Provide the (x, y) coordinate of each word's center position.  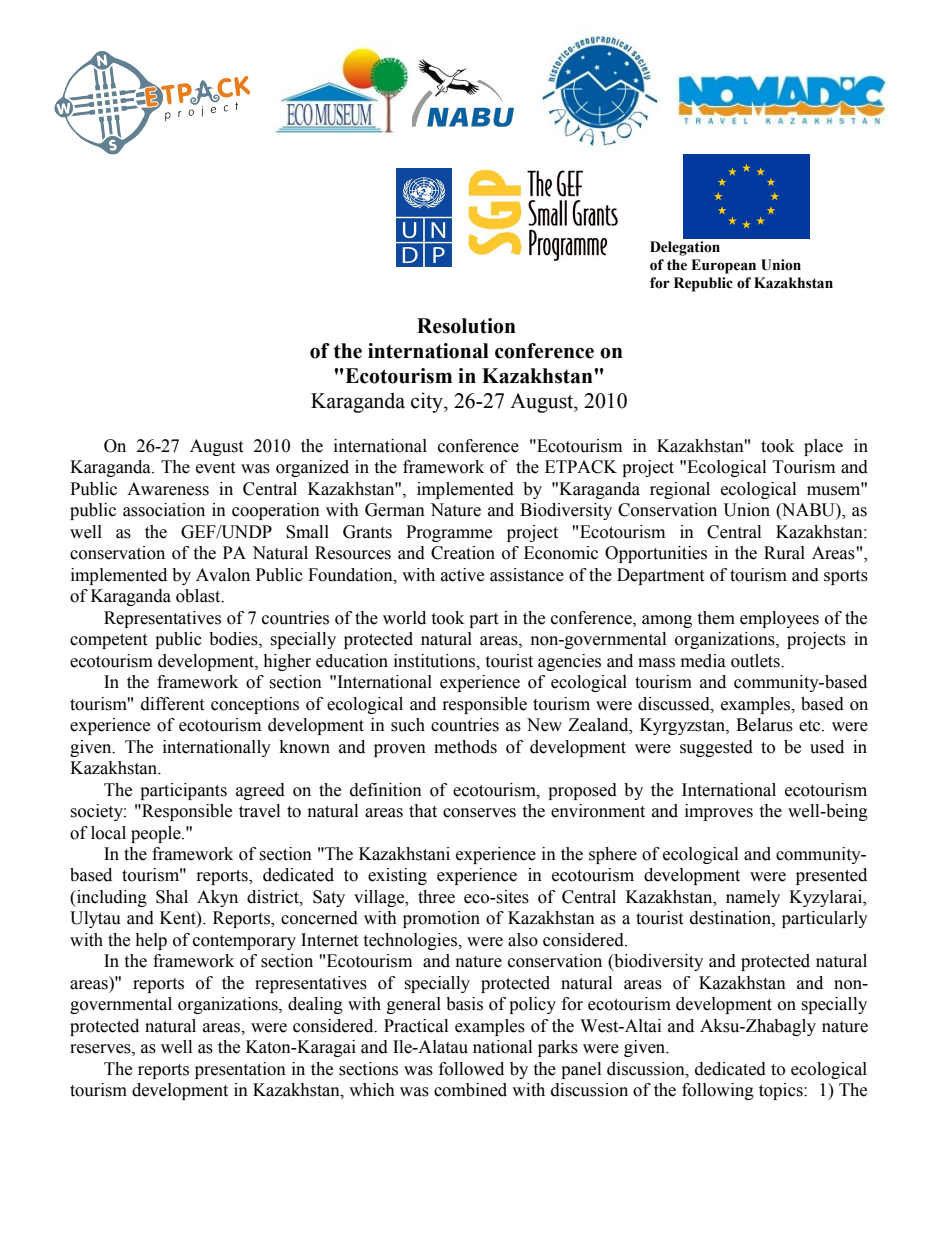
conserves (479, 813)
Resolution (466, 326)
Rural (784, 553)
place (823, 447)
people (157, 834)
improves (719, 812)
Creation (463, 553)
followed (471, 1069)
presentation (240, 1070)
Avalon (223, 575)
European (723, 266)
